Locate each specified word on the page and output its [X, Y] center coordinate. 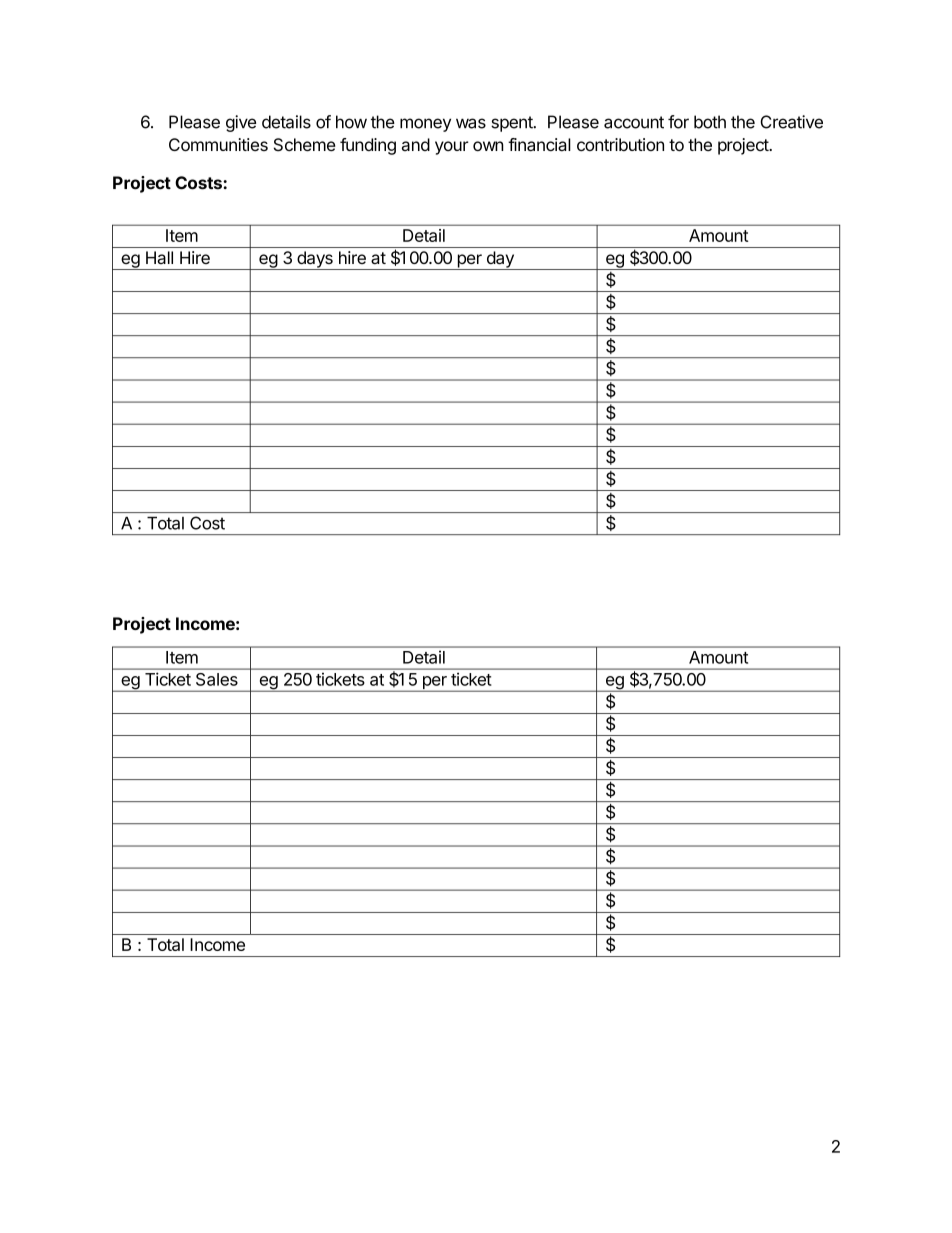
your [452, 148]
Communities [218, 144]
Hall [159, 257]
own [488, 146]
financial [539, 145]
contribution [620, 144]
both [710, 122]
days [315, 260]
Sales [217, 679]
